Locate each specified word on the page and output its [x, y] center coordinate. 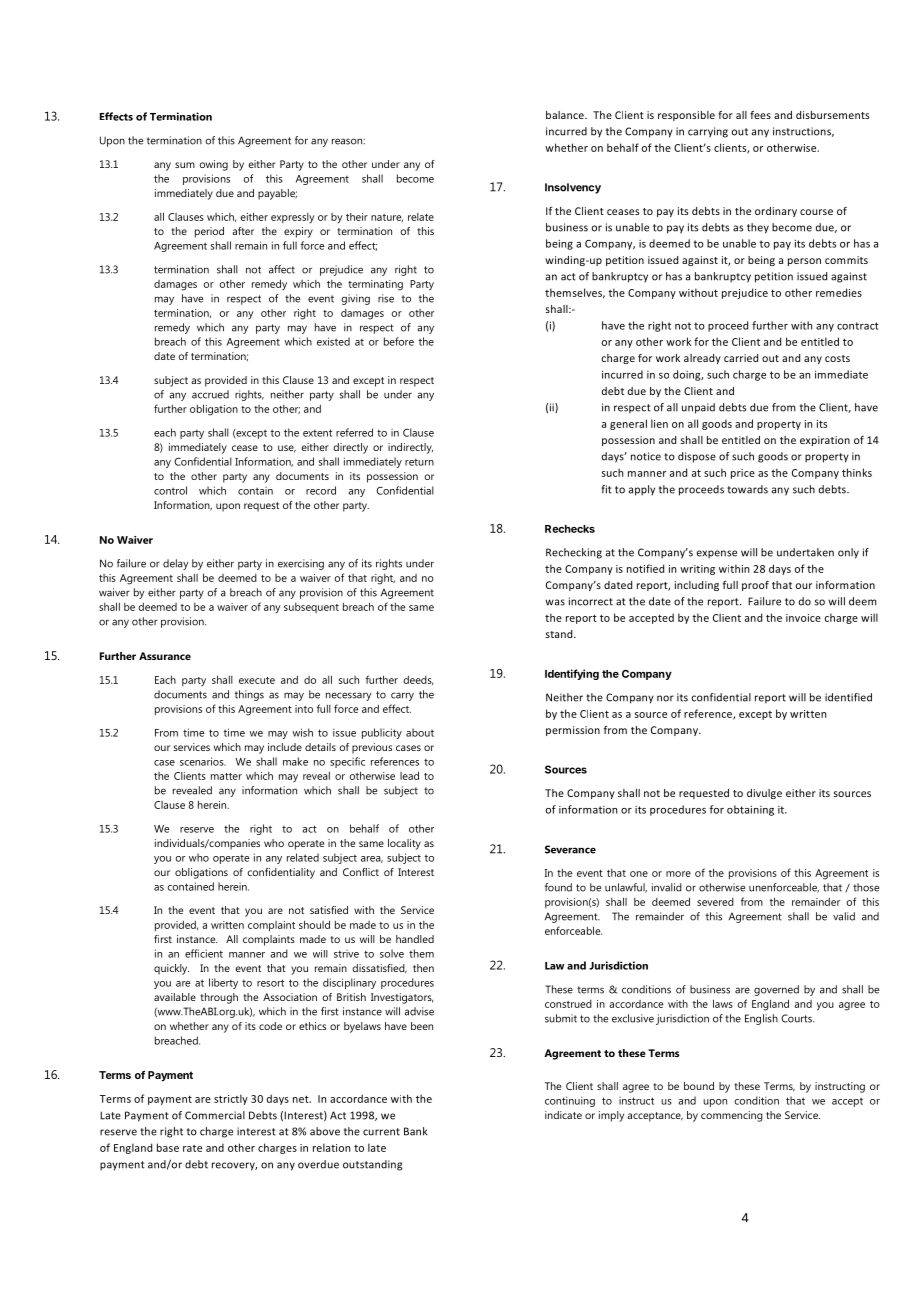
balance [566, 115]
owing [213, 165]
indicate [563, 1115]
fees [760, 115]
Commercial [215, 1115]
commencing [732, 1116]
